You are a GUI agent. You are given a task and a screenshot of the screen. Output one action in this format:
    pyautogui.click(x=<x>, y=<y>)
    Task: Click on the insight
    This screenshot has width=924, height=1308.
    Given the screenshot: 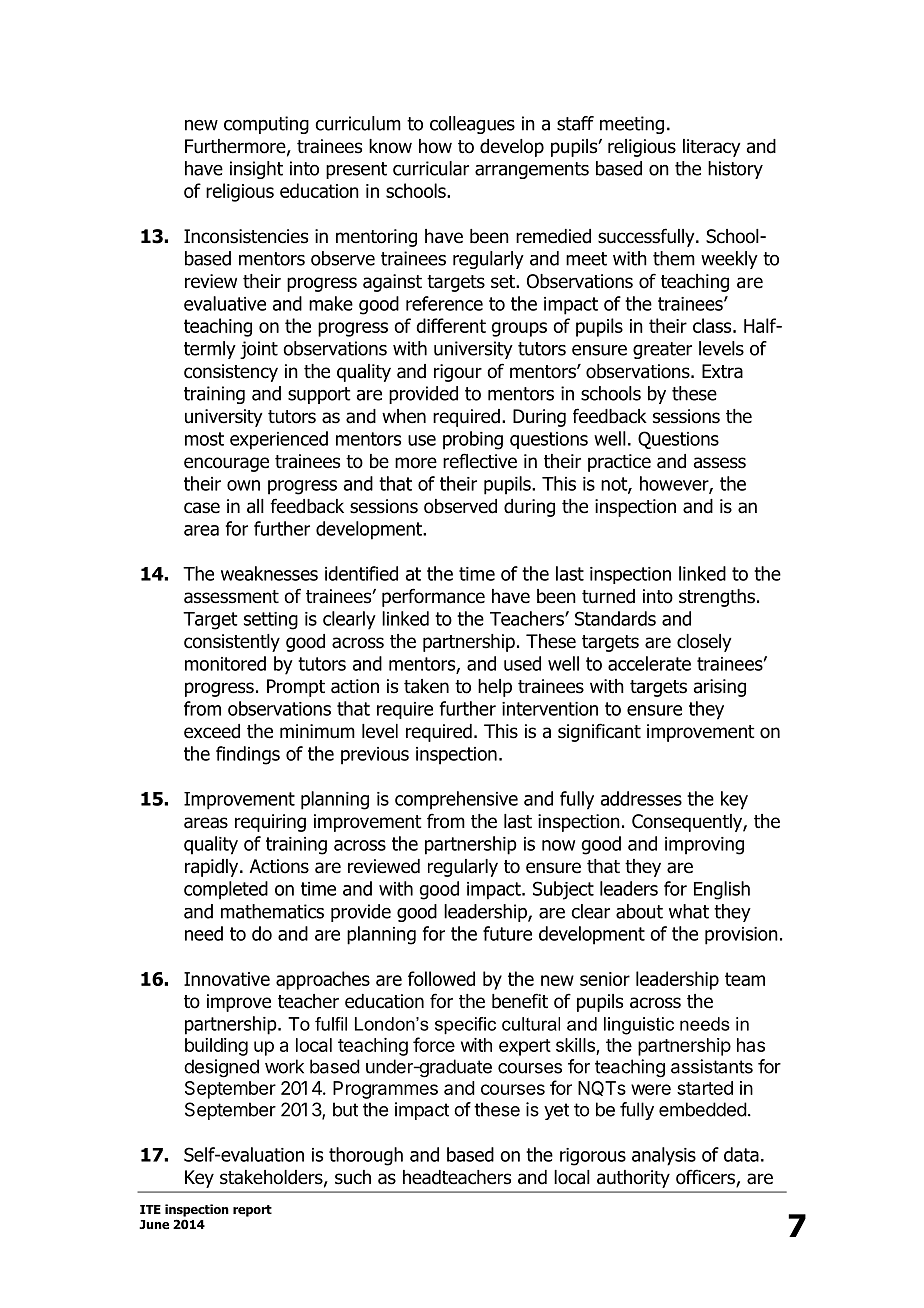 What is the action you would take?
    pyautogui.click(x=256, y=170)
